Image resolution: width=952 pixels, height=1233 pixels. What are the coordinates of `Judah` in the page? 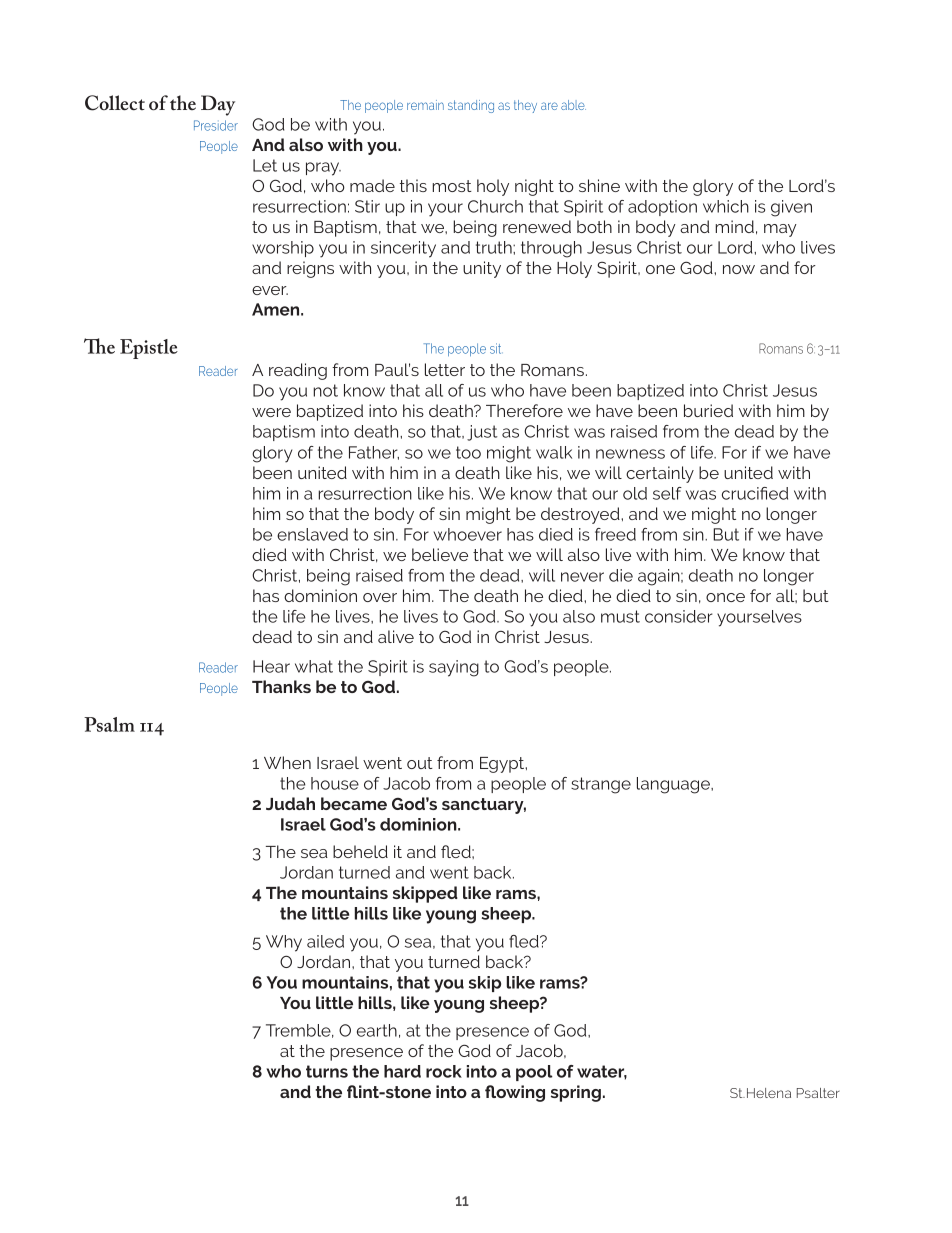 It's located at (290, 803).
